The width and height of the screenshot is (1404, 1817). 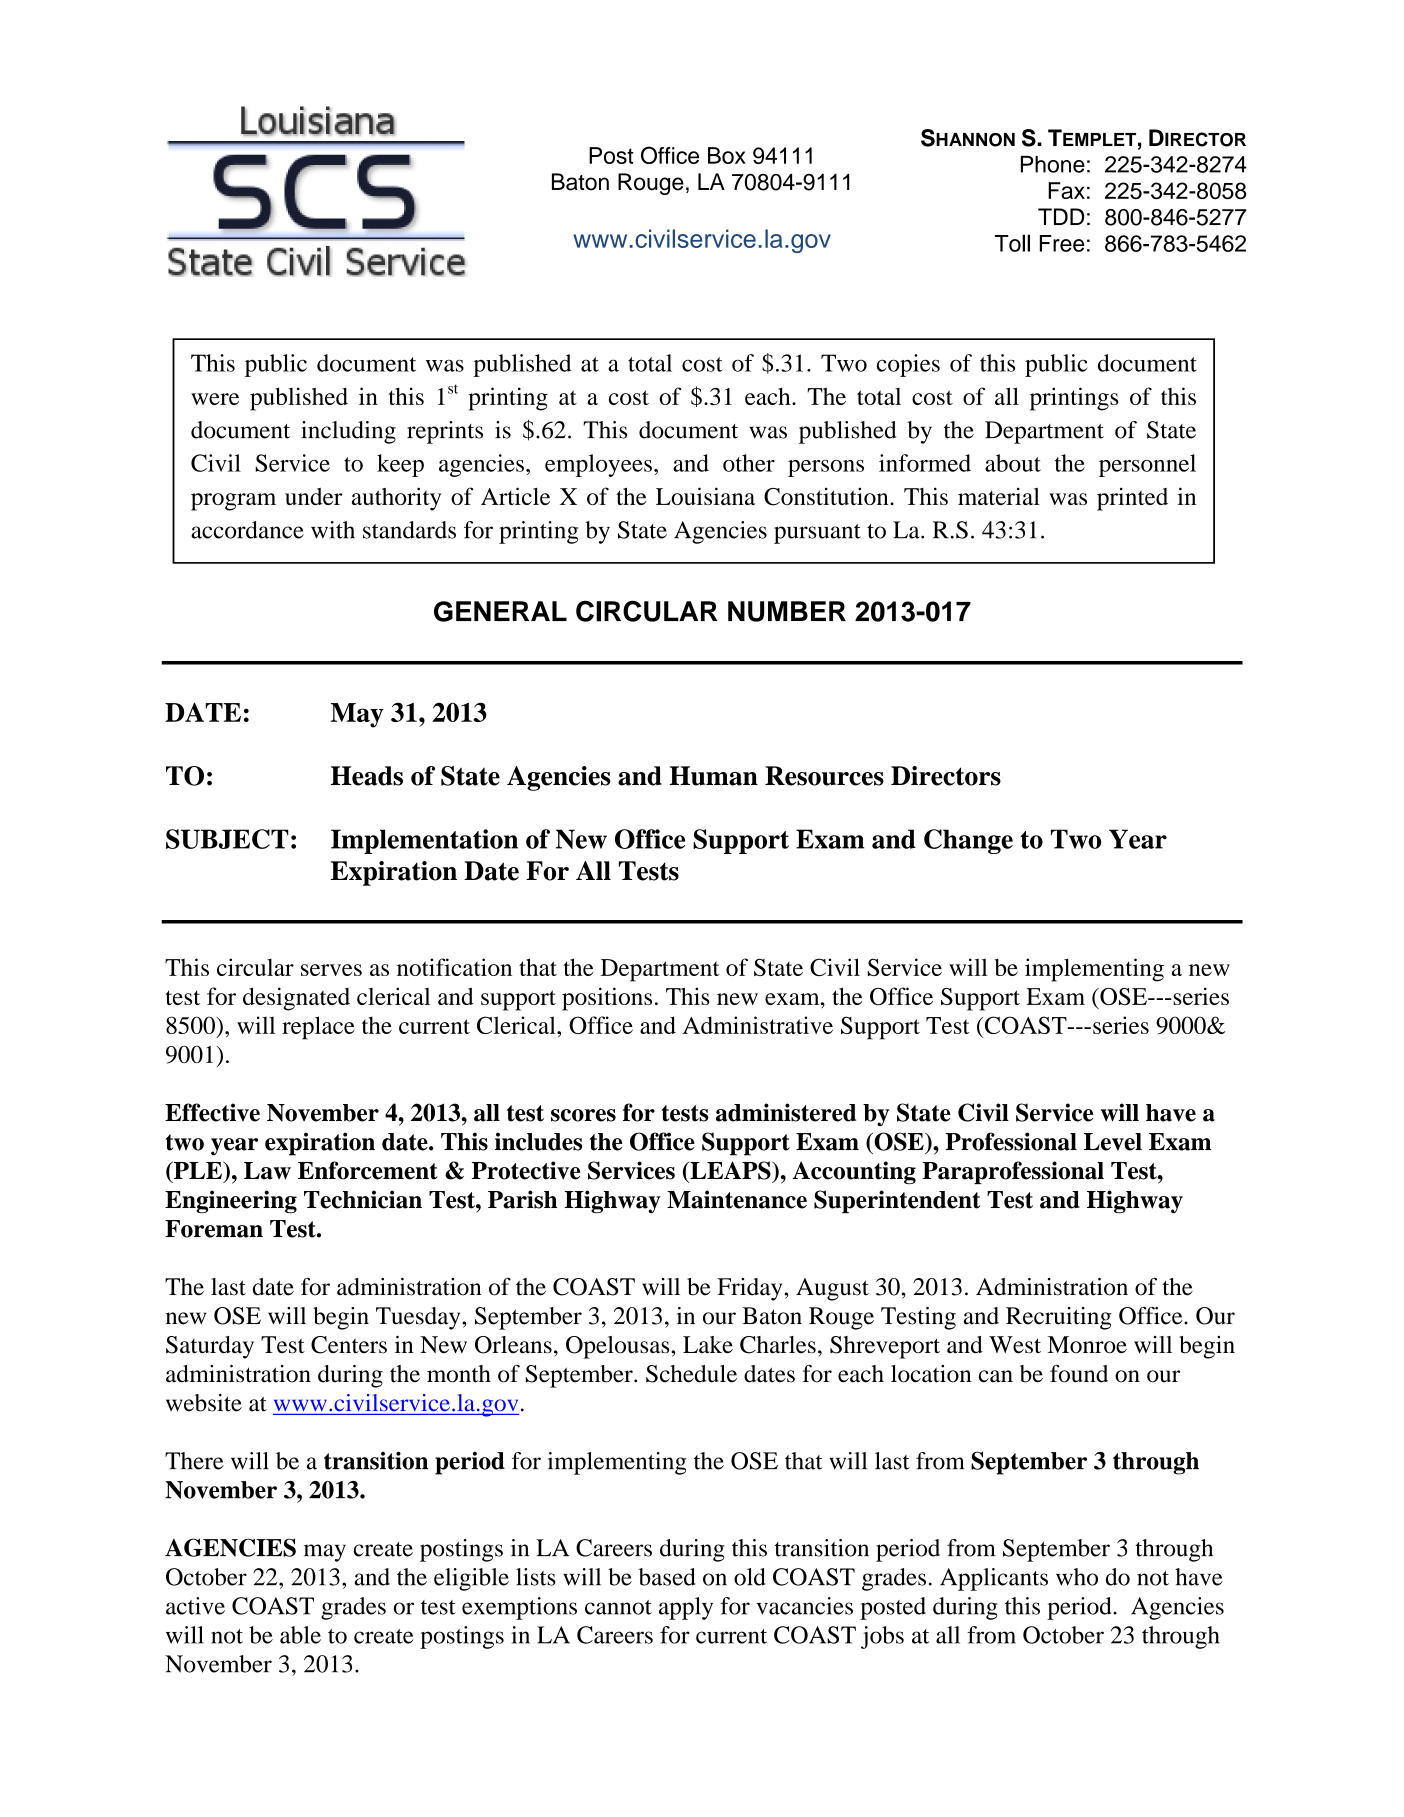 What do you see at coordinates (727, 155) in the screenshot?
I see `Box` at bounding box center [727, 155].
